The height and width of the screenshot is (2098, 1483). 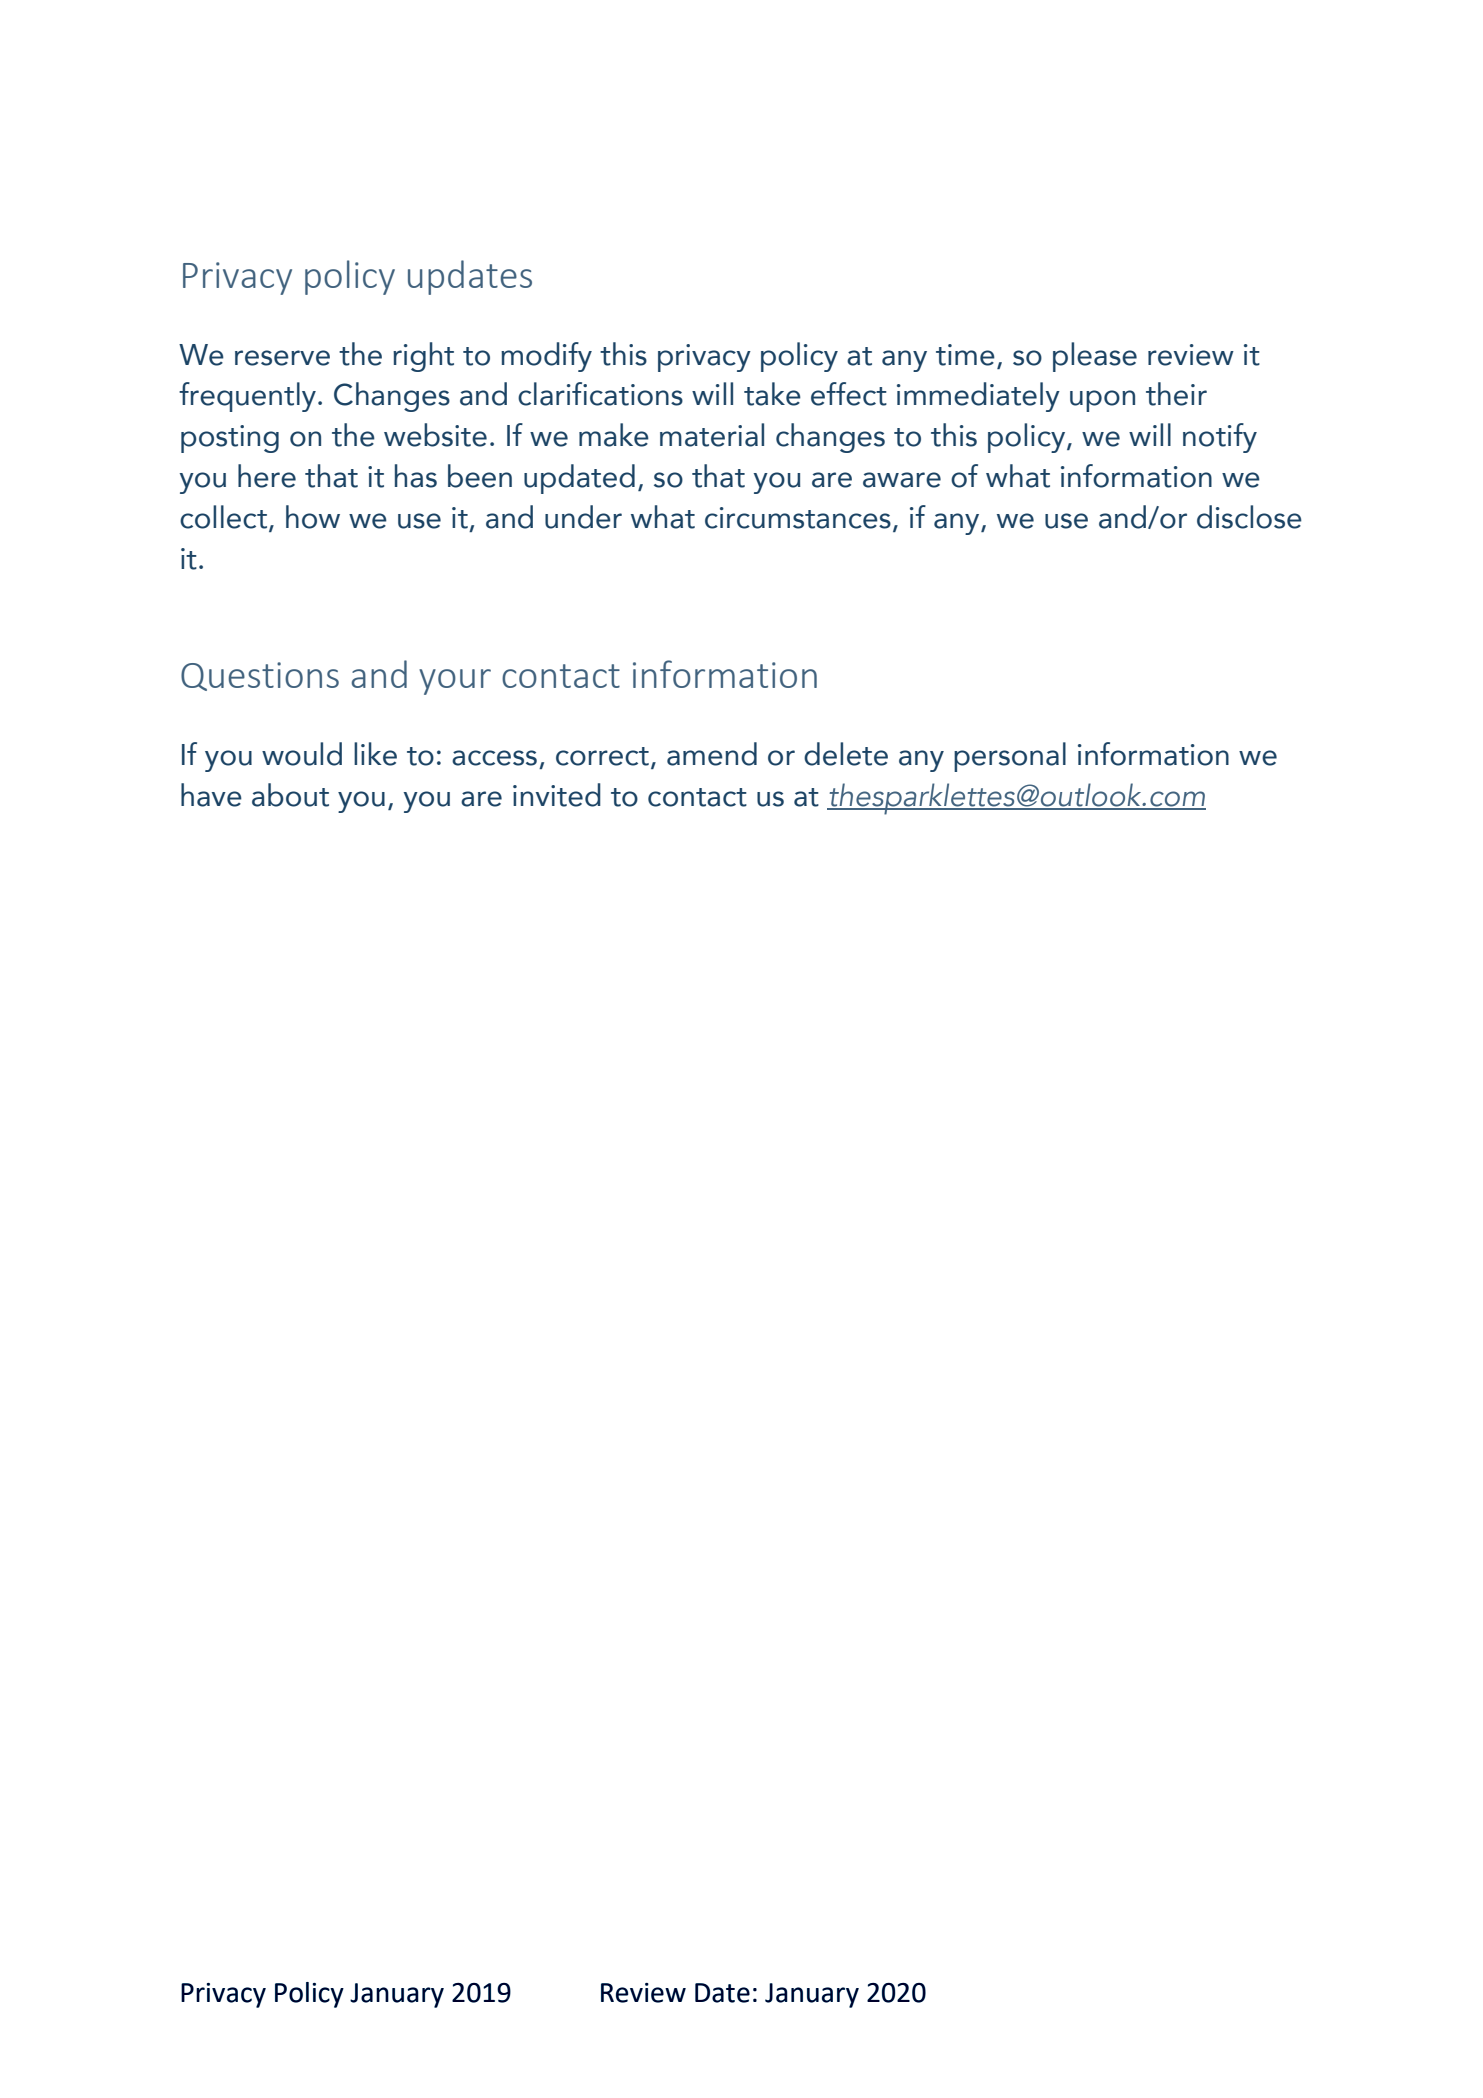 I want to click on please, so click(x=1095, y=357).
